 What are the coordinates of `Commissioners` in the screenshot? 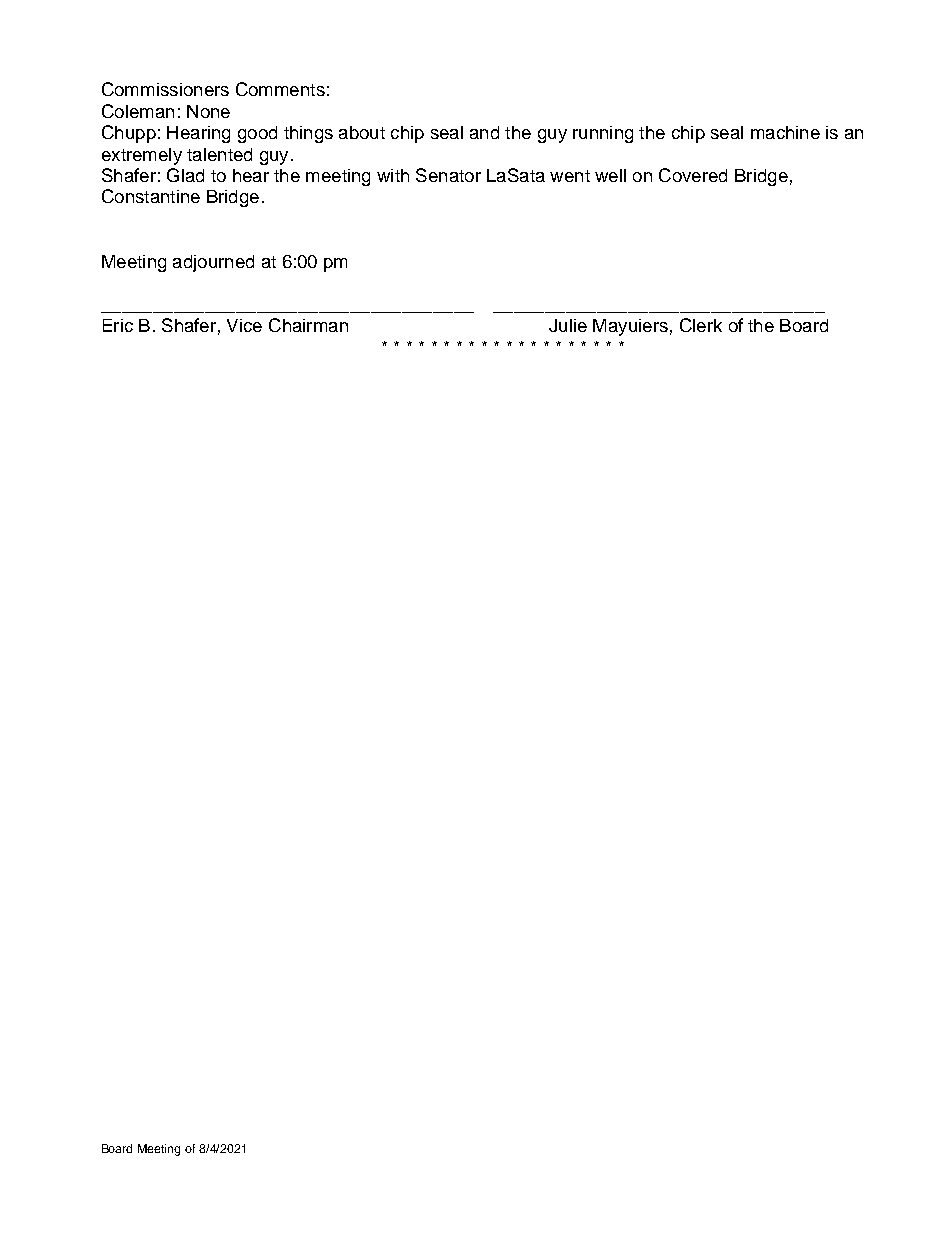 It's located at (165, 89).
